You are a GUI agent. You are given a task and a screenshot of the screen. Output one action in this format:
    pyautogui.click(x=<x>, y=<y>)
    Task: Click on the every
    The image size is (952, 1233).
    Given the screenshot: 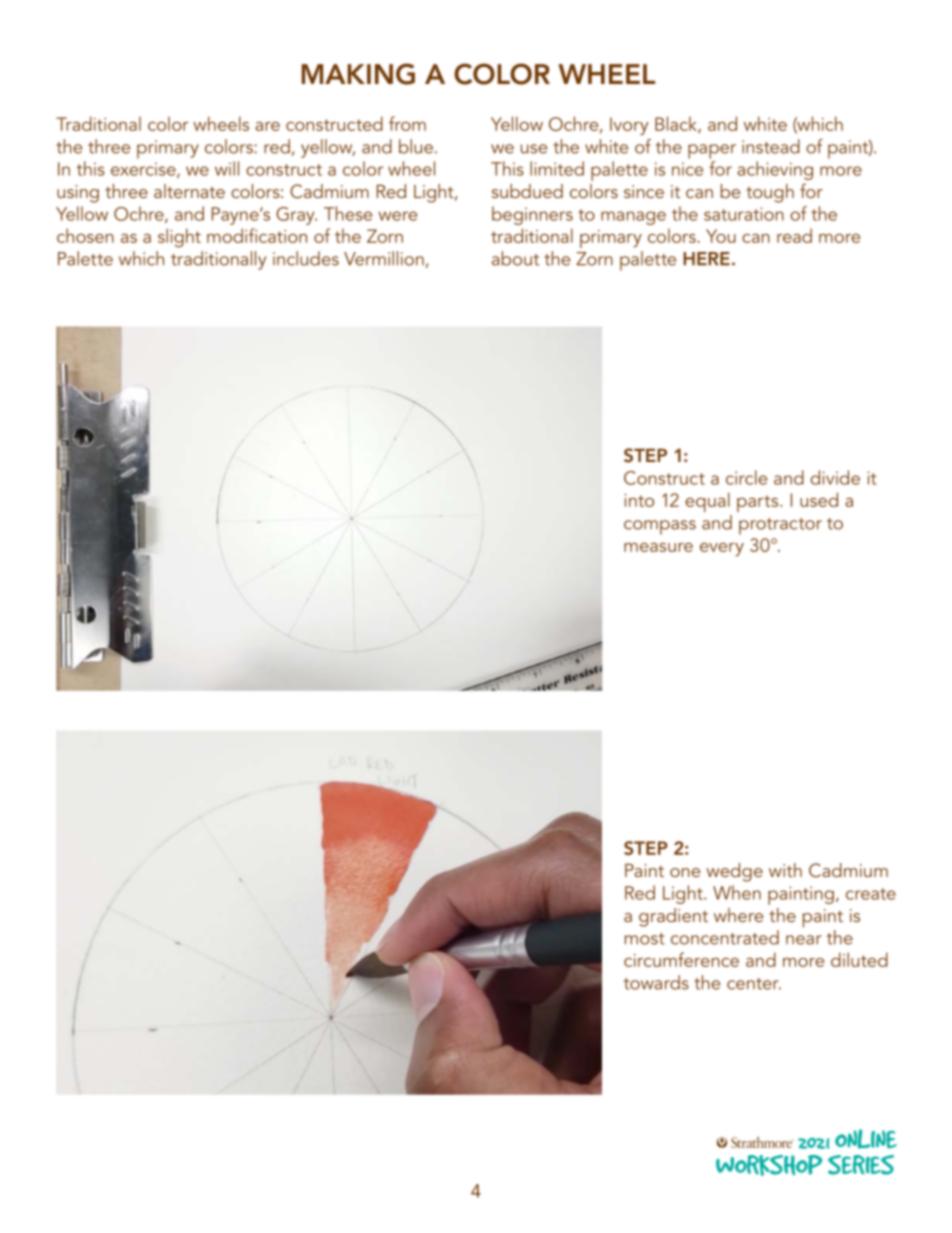 What is the action you would take?
    pyautogui.click(x=722, y=549)
